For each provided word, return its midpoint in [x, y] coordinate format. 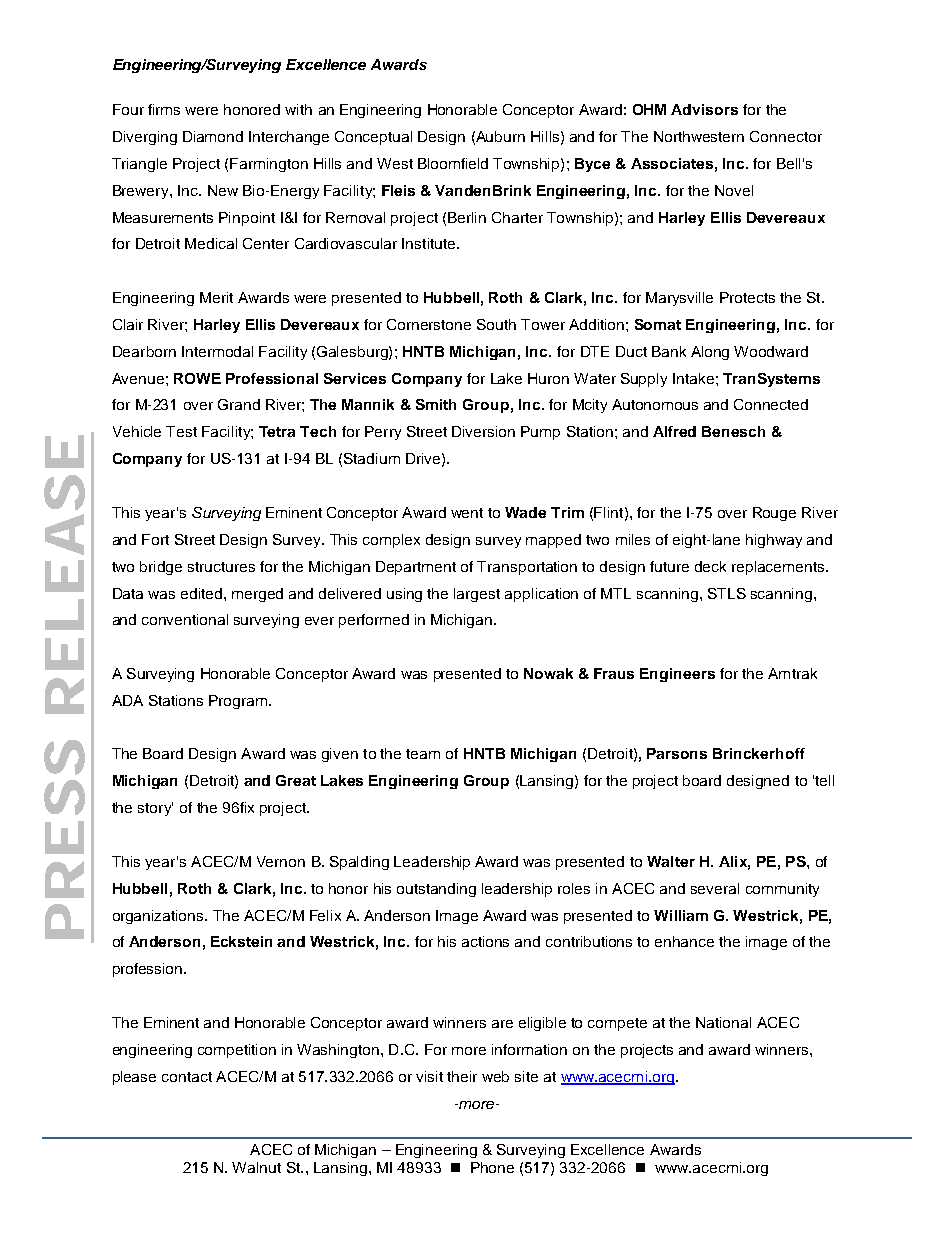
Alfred [674, 431]
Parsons [677, 753]
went [467, 513]
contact [187, 1077]
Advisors [704, 109]
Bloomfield [453, 163]
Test [181, 431]
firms [164, 109]
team [423, 754]
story [155, 809]
